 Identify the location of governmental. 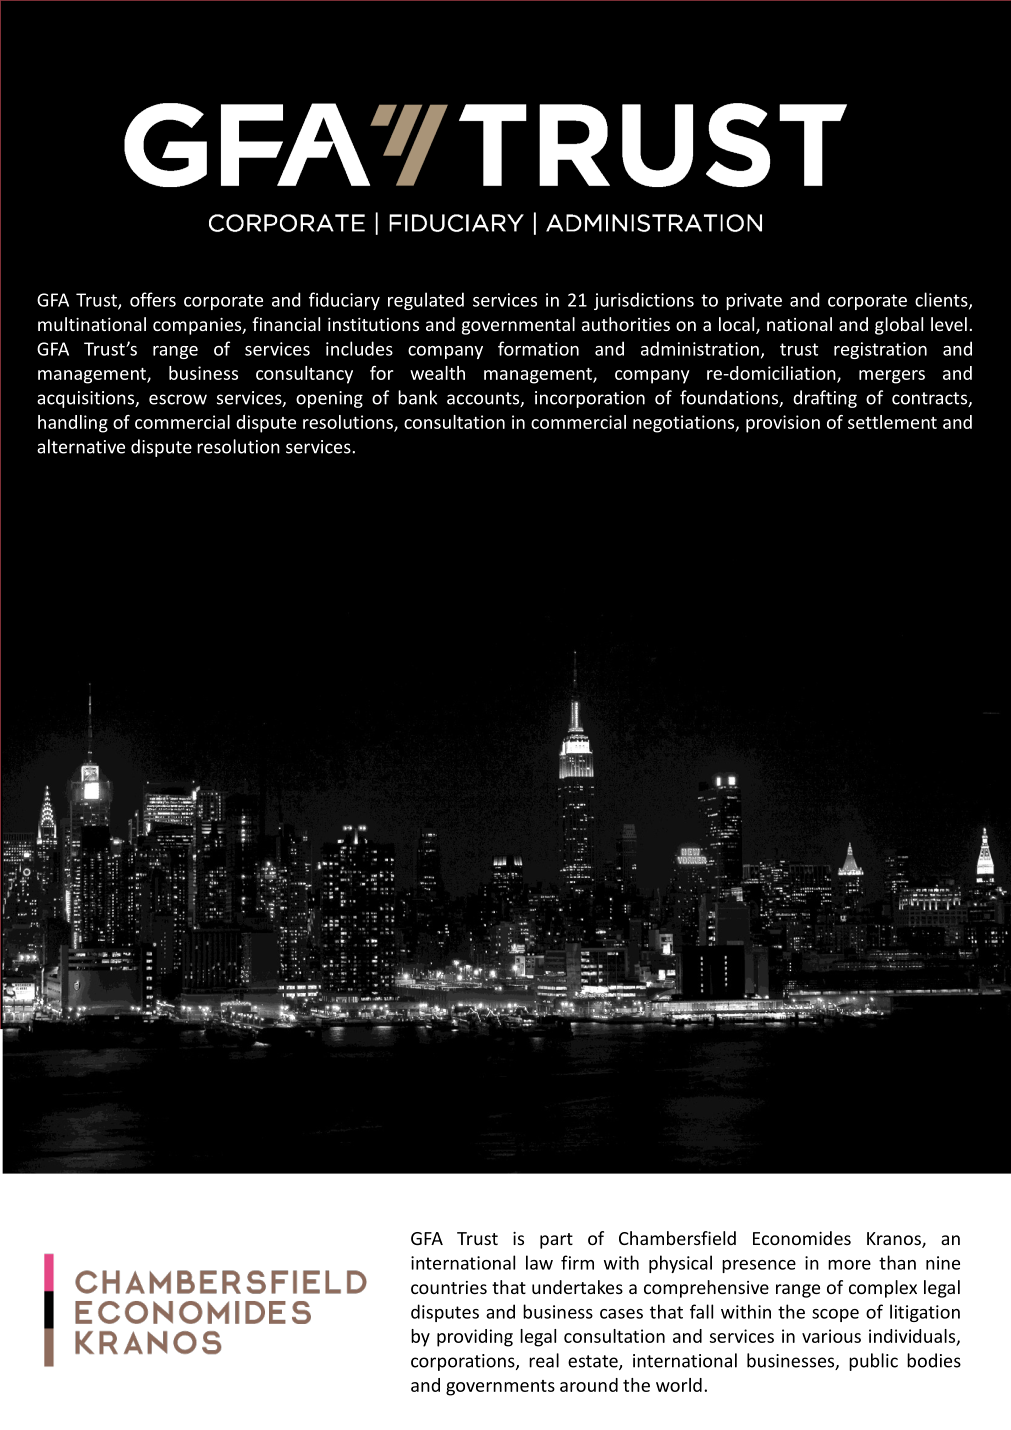
(518, 326).
